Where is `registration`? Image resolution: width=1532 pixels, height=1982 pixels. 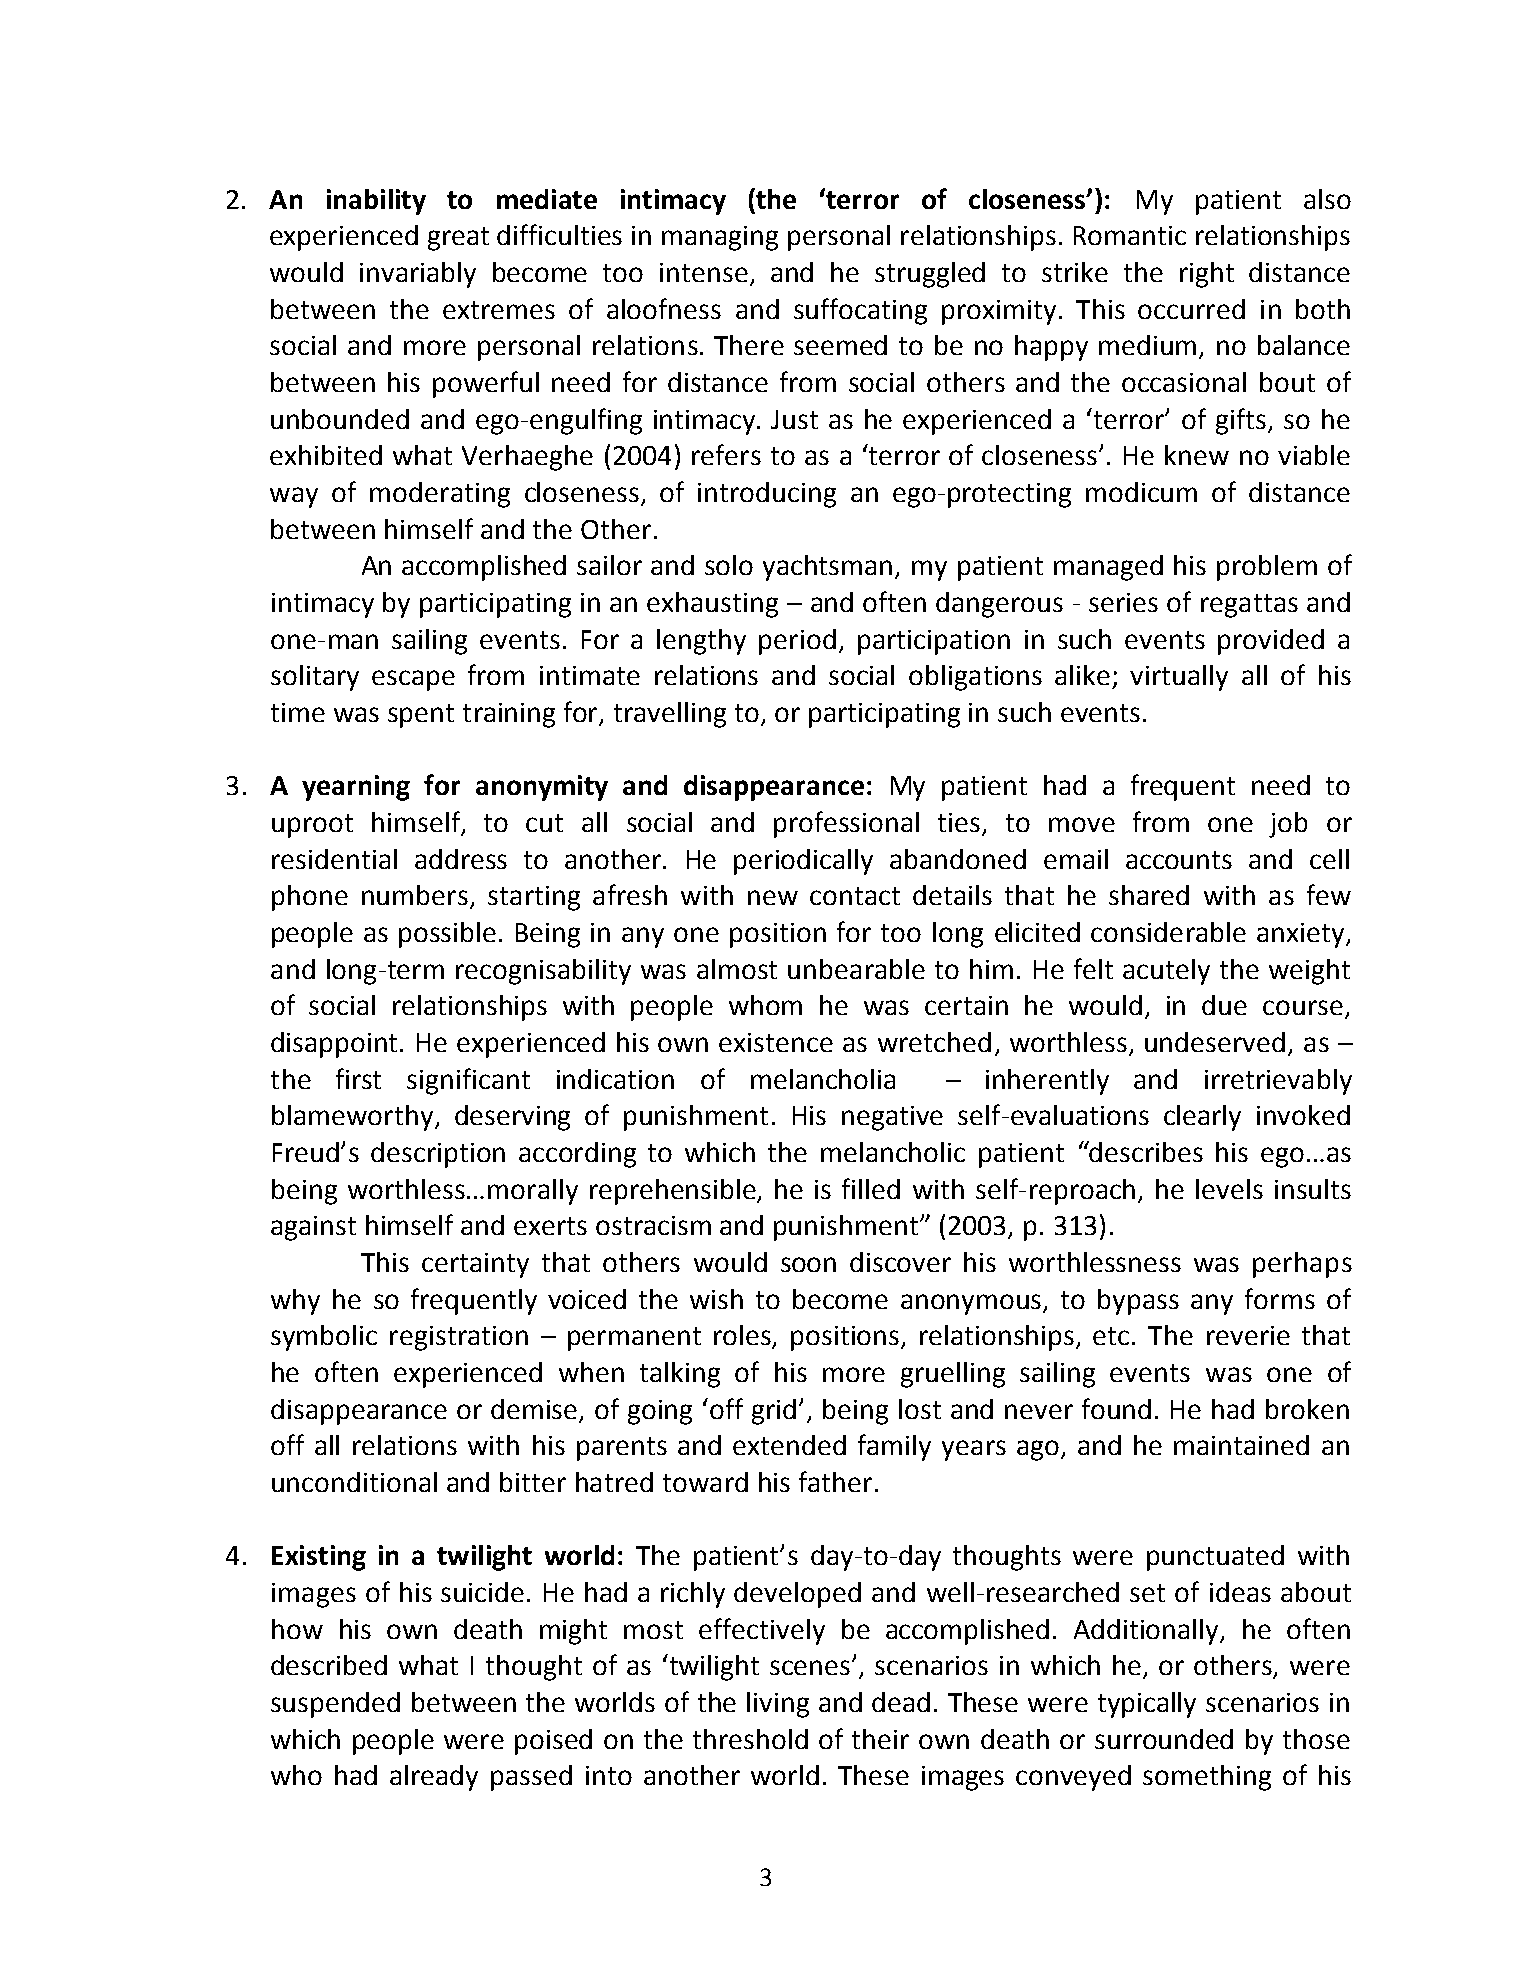
registration is located at coordinates (459, 1338).
